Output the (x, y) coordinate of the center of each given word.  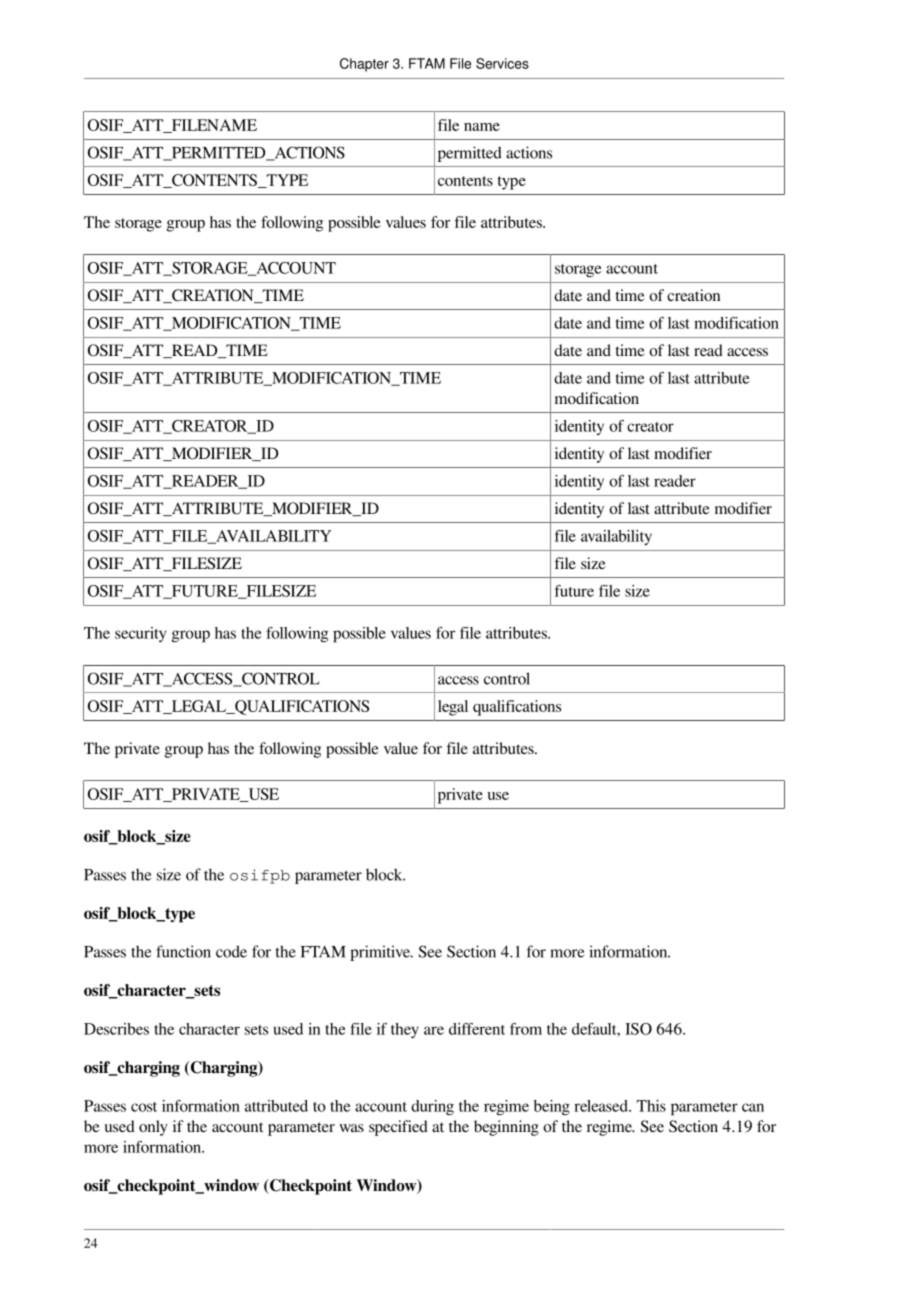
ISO (638, 1029)
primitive (381, 953)
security (140, 634)
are (434, 1030)
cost (144, 1107)
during (432, 1107)
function (183, 951)
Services (502, 63)
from (526, 1029)
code (231, 951)
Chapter (364, 65)
